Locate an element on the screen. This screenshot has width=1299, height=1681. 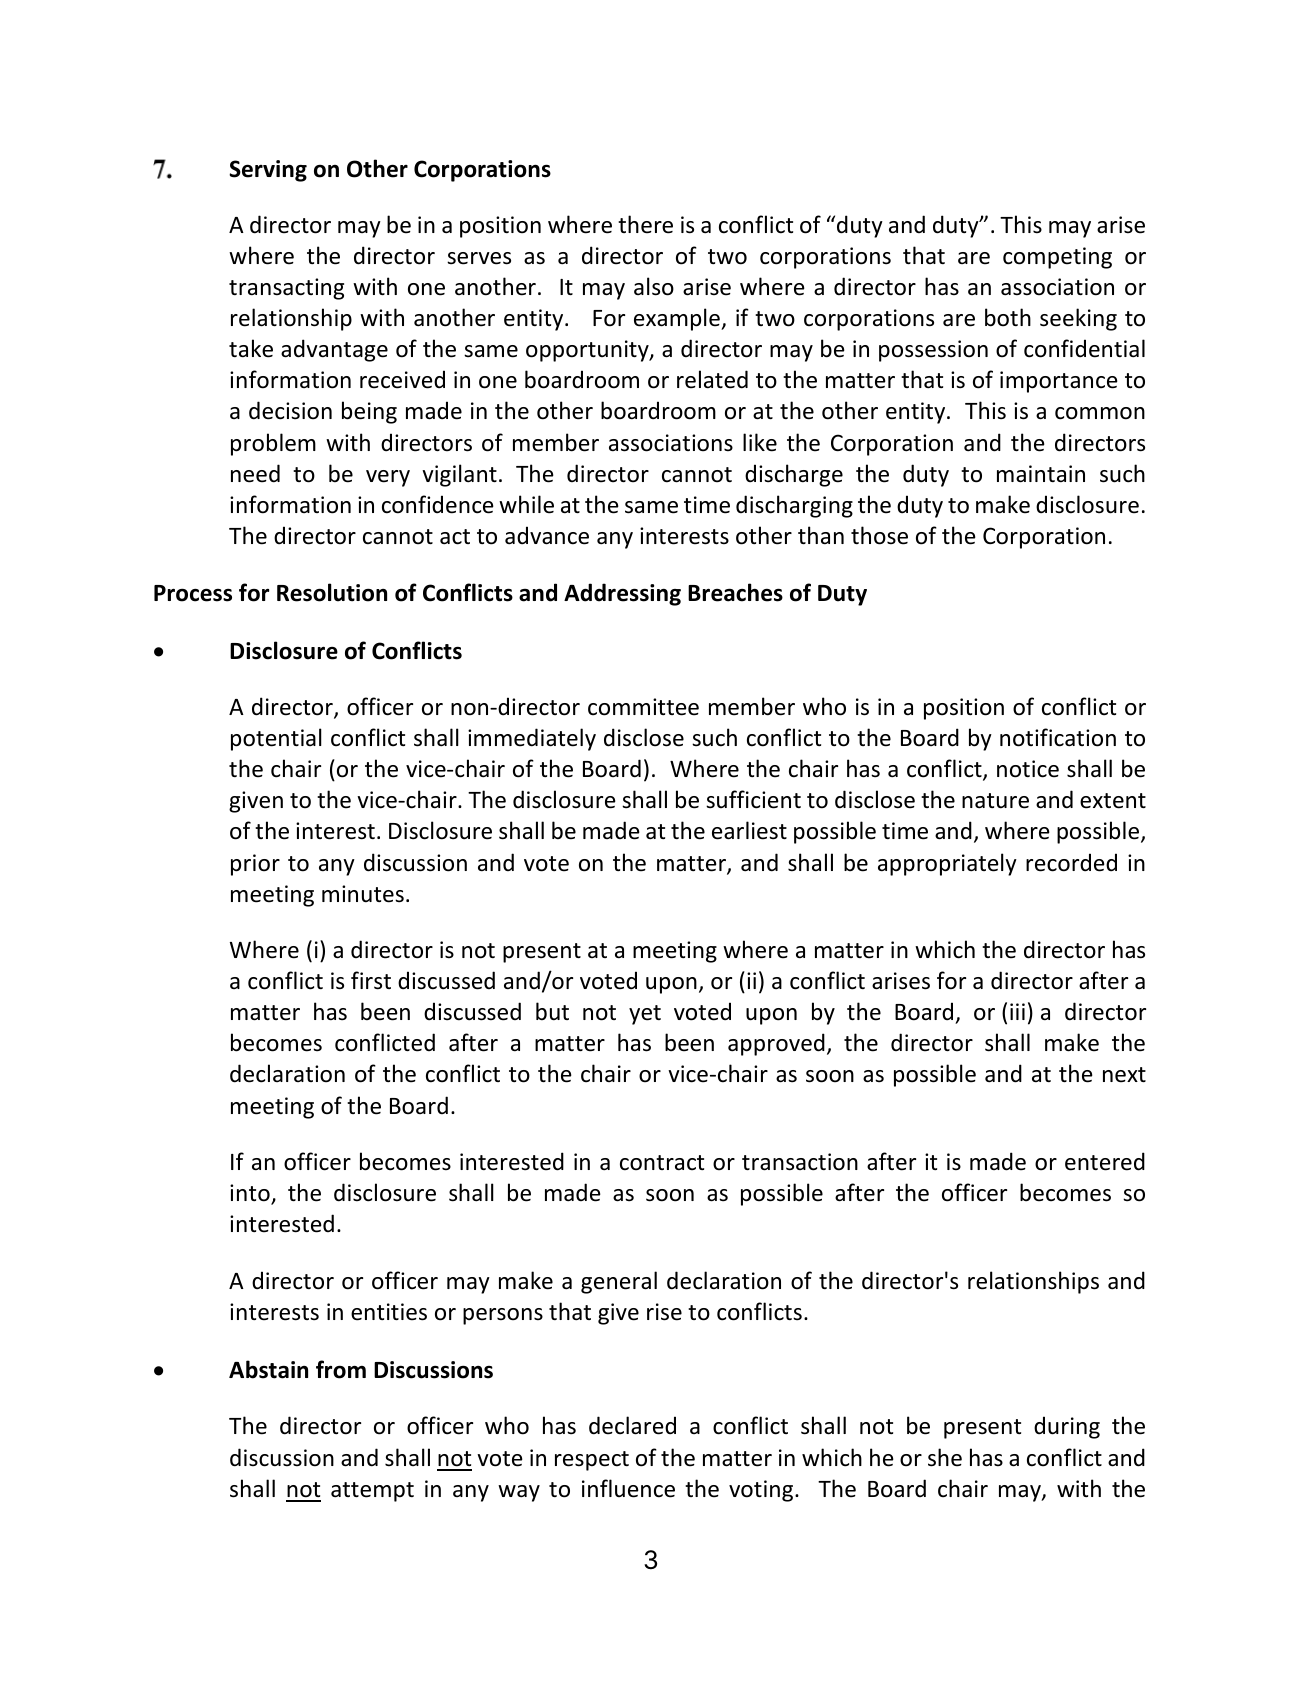
Serving is located at coordinates (268, 171).
